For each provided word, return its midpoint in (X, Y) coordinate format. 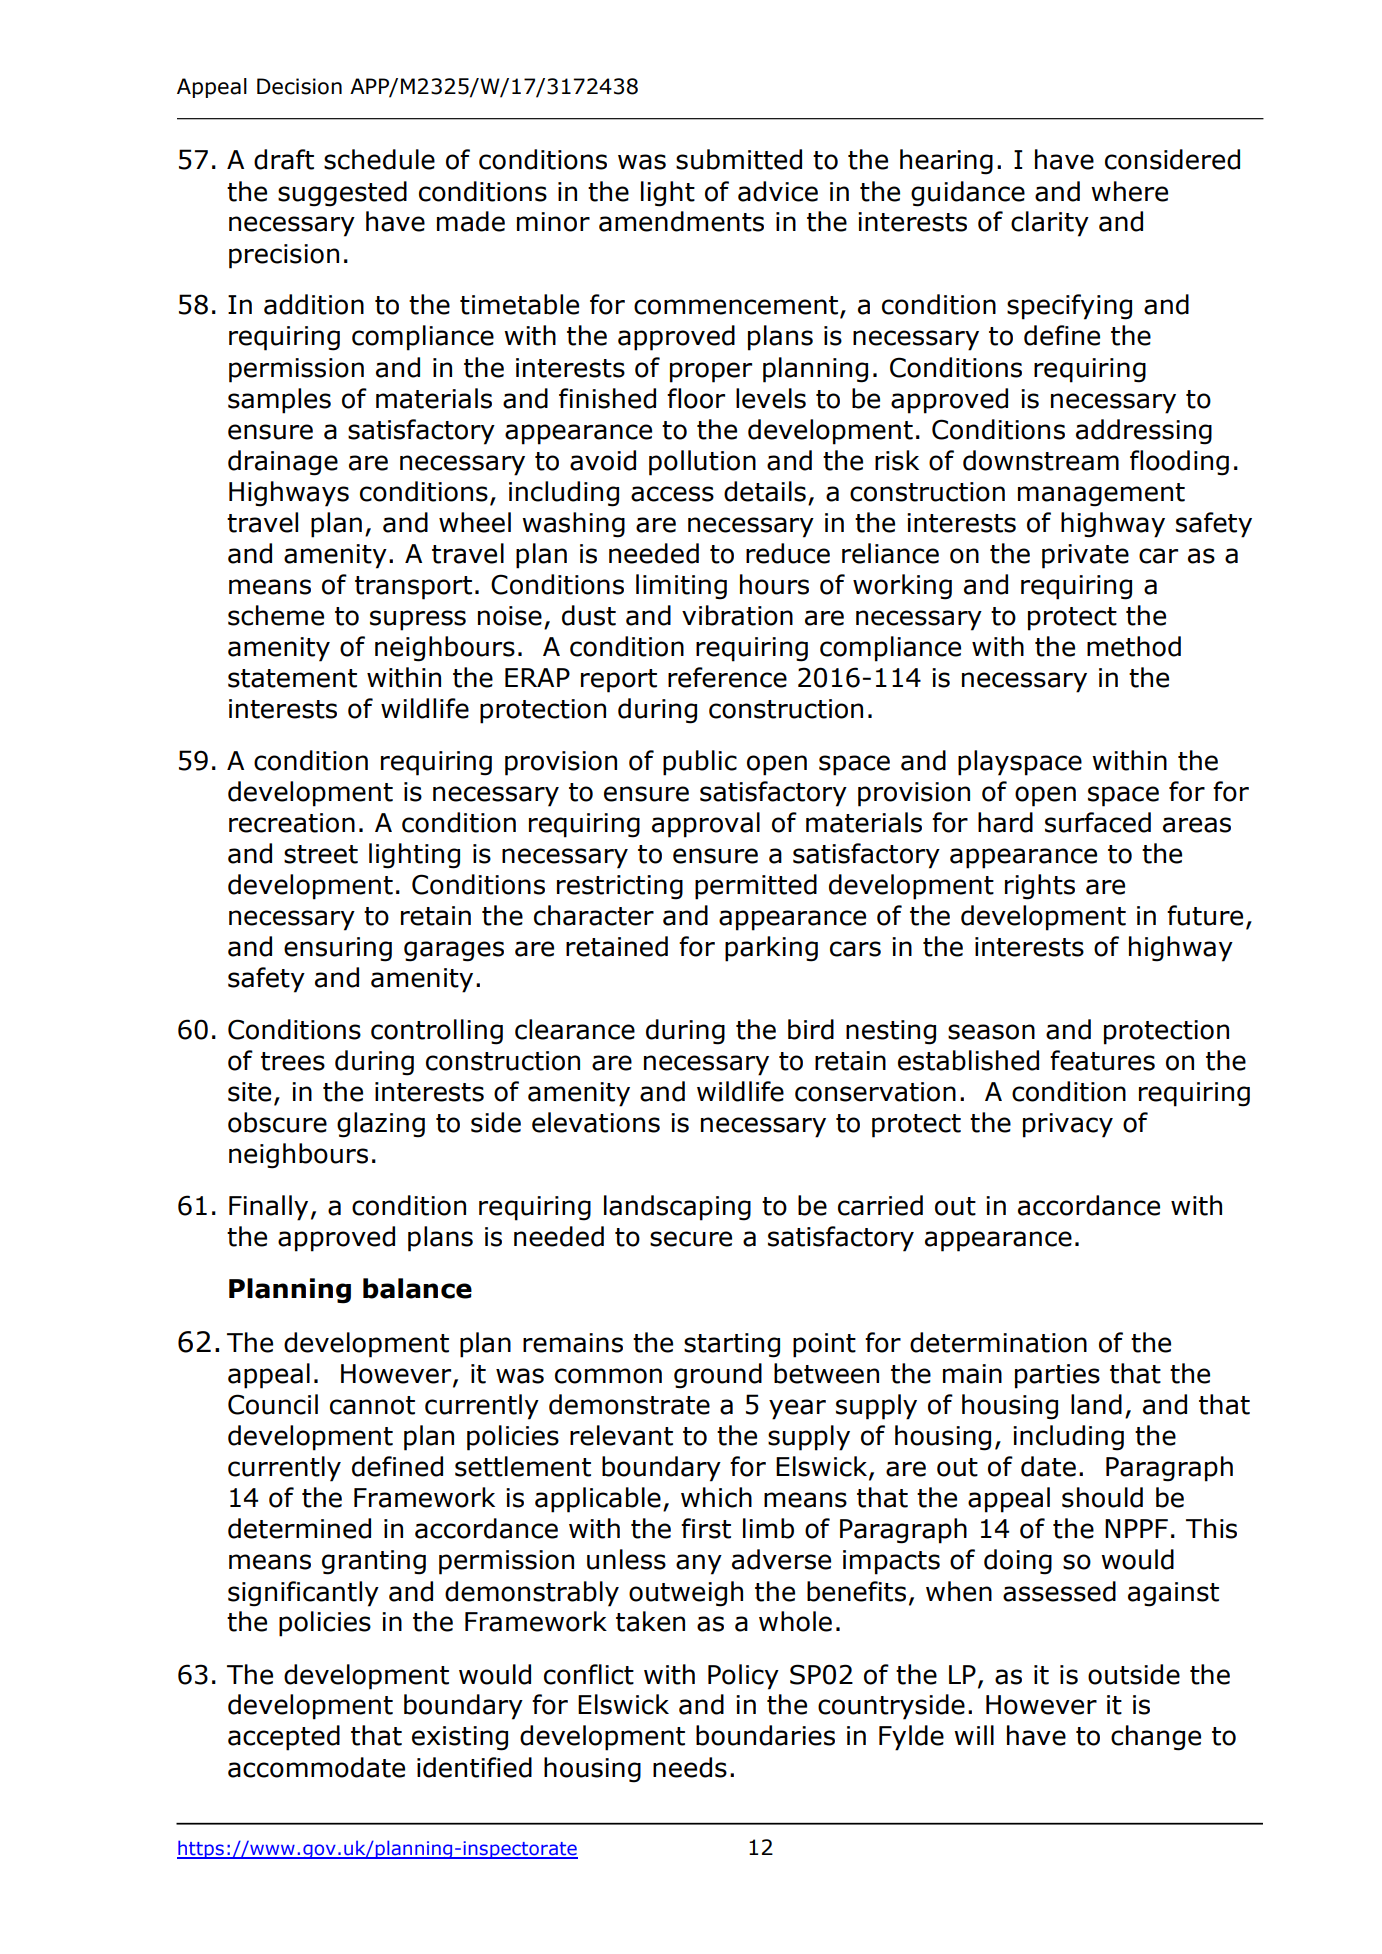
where (1129, 191)
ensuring (338, 949)
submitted (739, 159)
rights (1040, 887)
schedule (379, 159)
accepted (284, 1738)
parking (771, 949)
